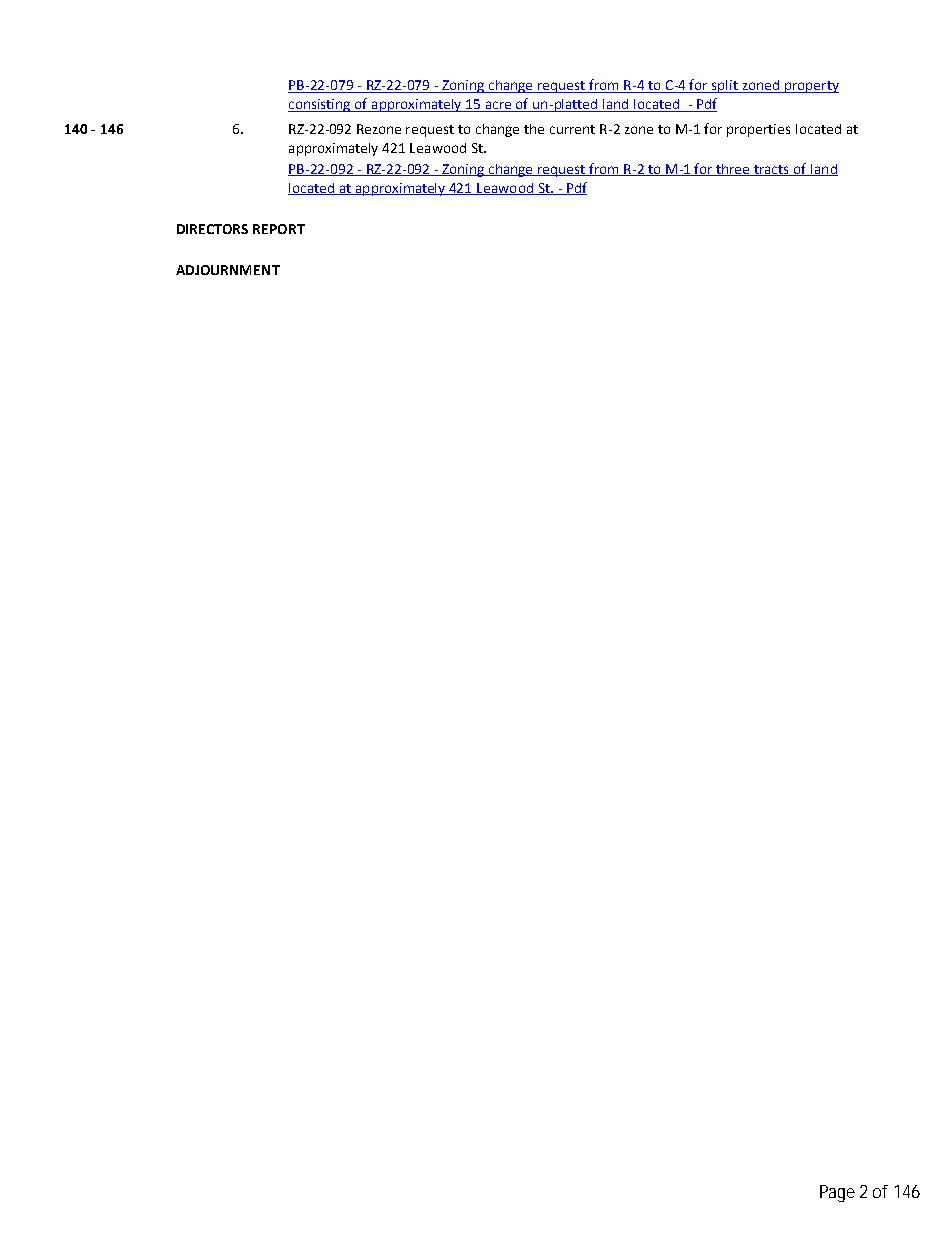 The width and height of the image is (952, 1233). Describe the element at coordinates (772, 170) in the image. I see `tracts` at that location.
